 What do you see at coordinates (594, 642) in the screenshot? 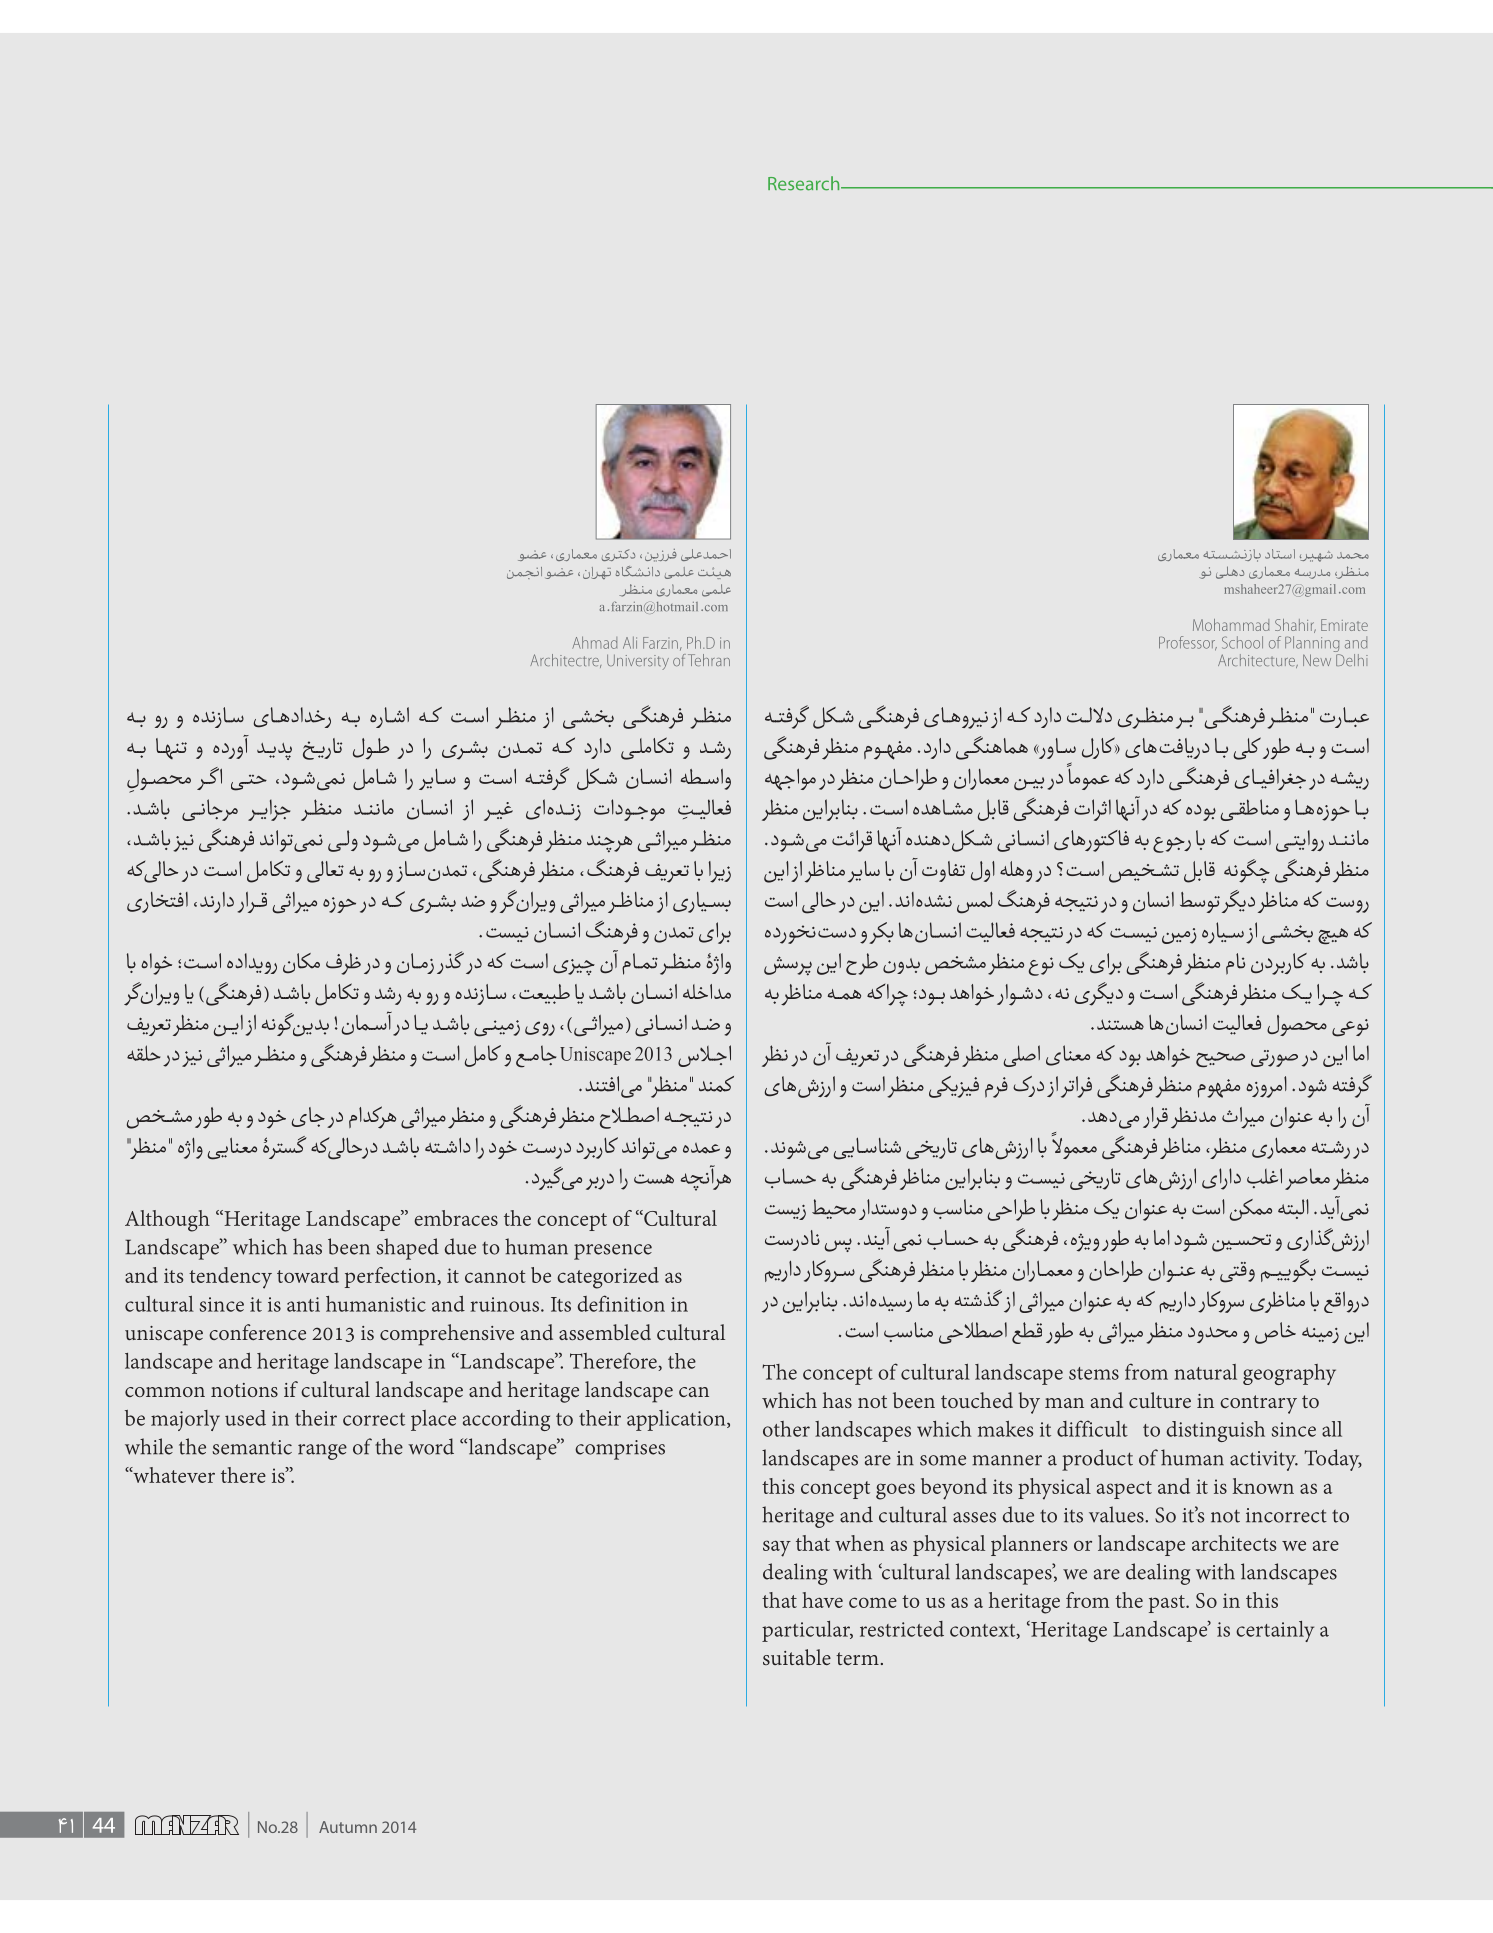
I see `Ahmad` at bounding box center [594, 642].
